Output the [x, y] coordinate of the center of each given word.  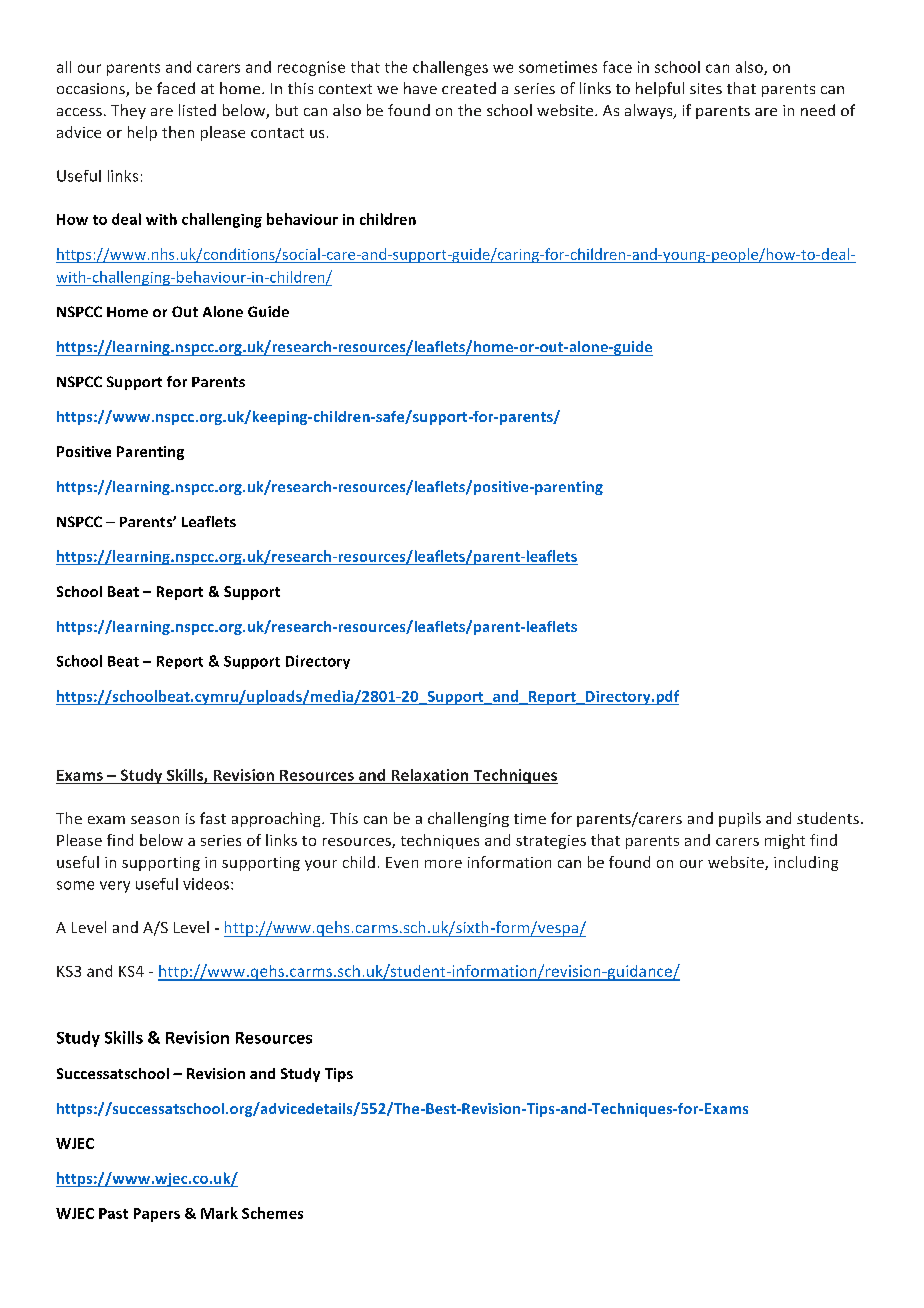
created [469, 88]
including [806, 863]
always [650, 111]
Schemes [272, 1213]
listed [197, 110]
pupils [740, 819]
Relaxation [430, 775]
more [443, 864]
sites [706, 88]
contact [277, 133]
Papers [157, 1215]
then [178, 132]
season [155, 820]
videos [206, 884]
